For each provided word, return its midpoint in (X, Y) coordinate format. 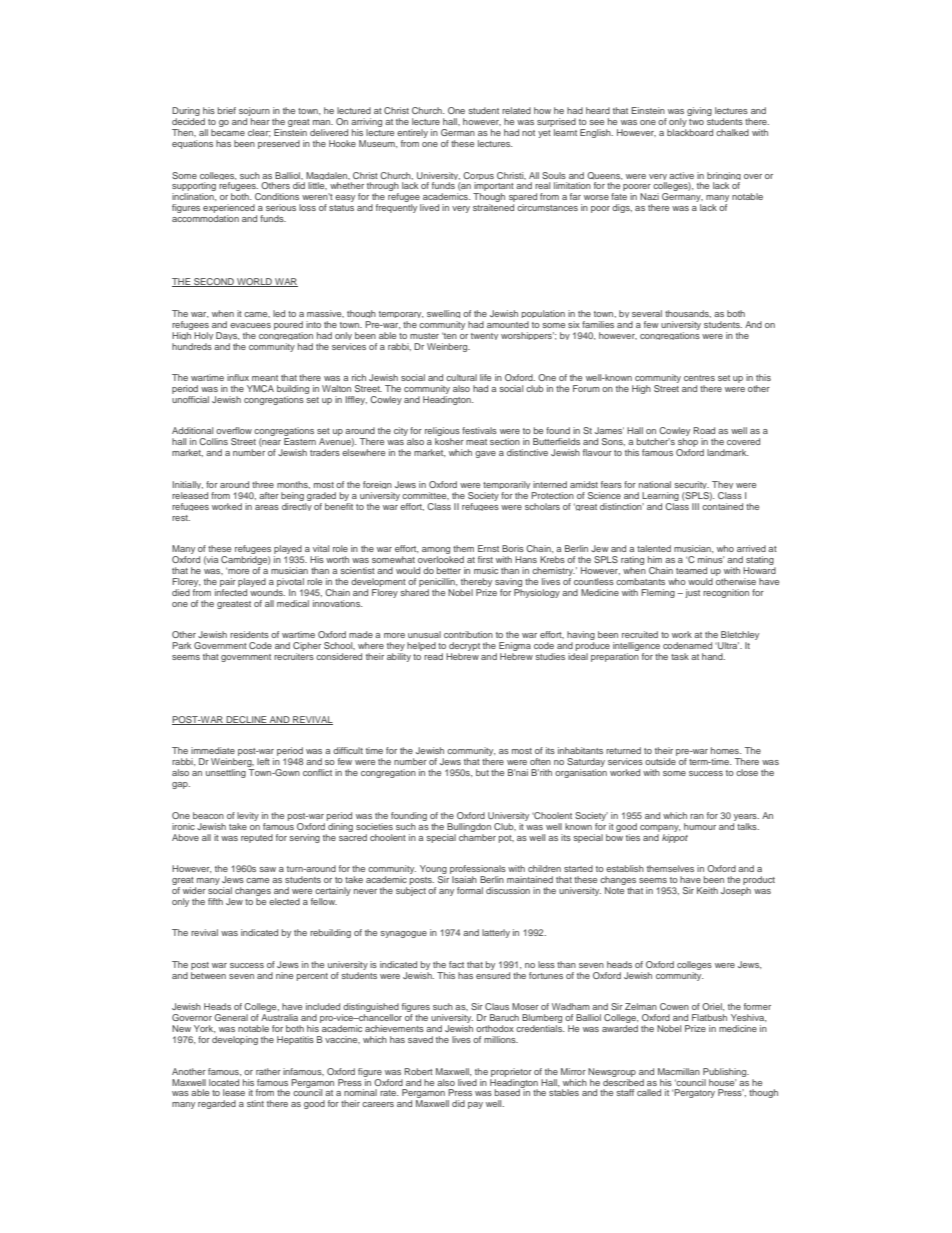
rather (268, 1071)
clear (259, 133)
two (696, 122)
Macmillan (679, 1071)
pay (475, 1105)
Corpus (478, 177)
